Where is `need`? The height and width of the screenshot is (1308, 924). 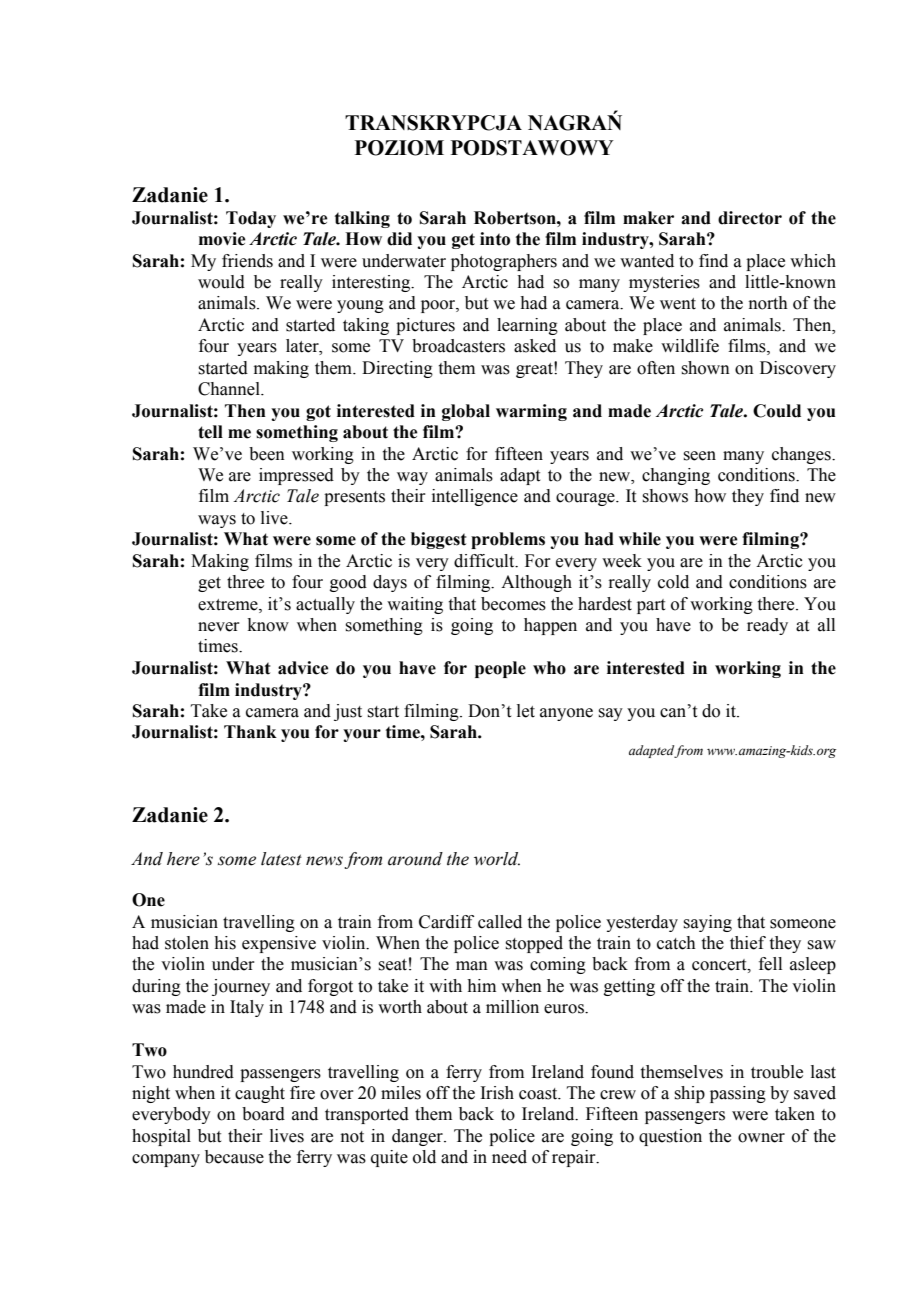 need is located at coordinates (509, 1157).
